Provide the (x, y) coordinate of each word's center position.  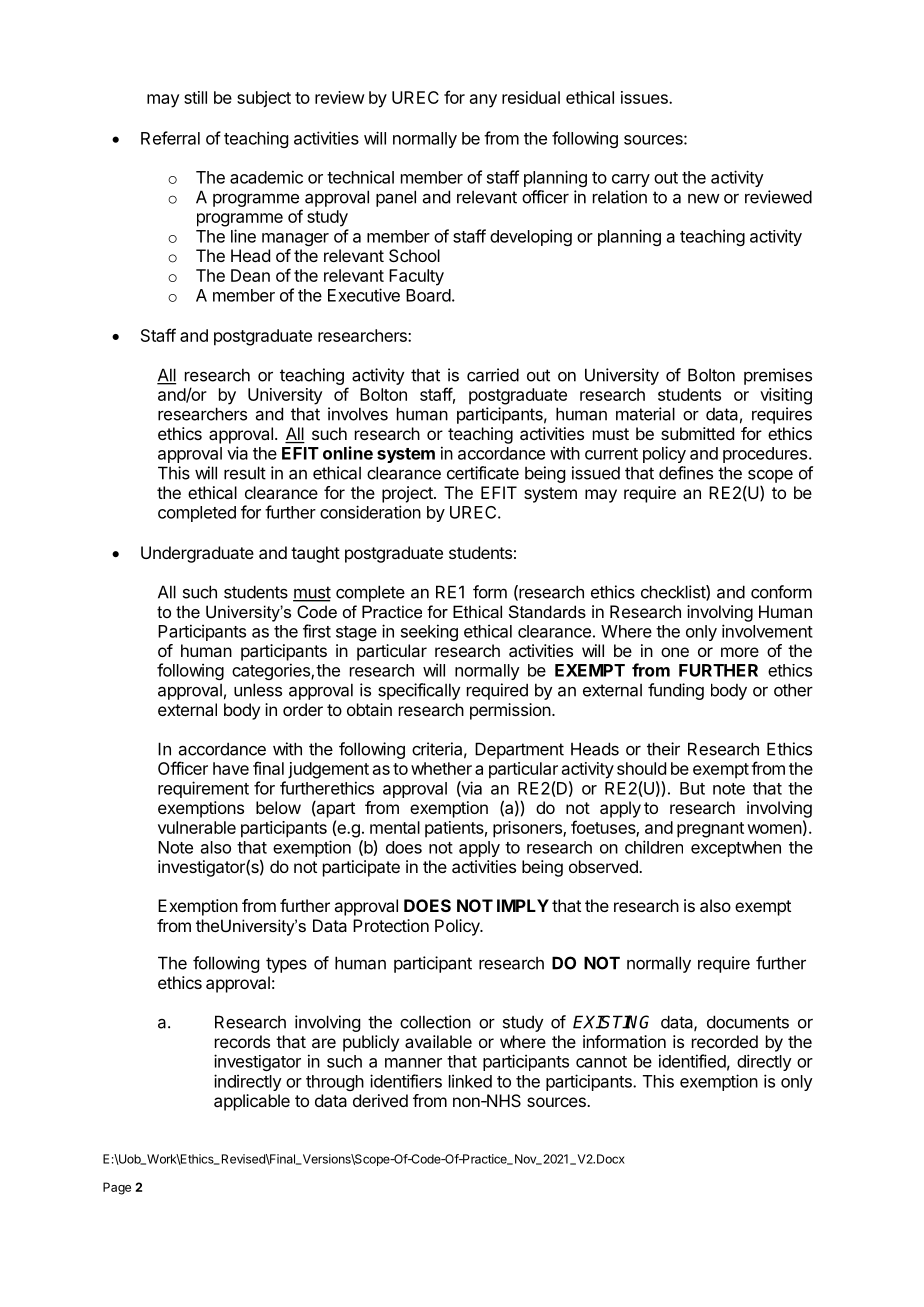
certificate (483, 473)
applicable (252, 1102)
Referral (170, 138)
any (483, 101)
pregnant (710, 830)
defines (686, 473)
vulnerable (197, 827)
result (245, 473)
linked (470, 1081)
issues (645, 97)
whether (441, 768)
